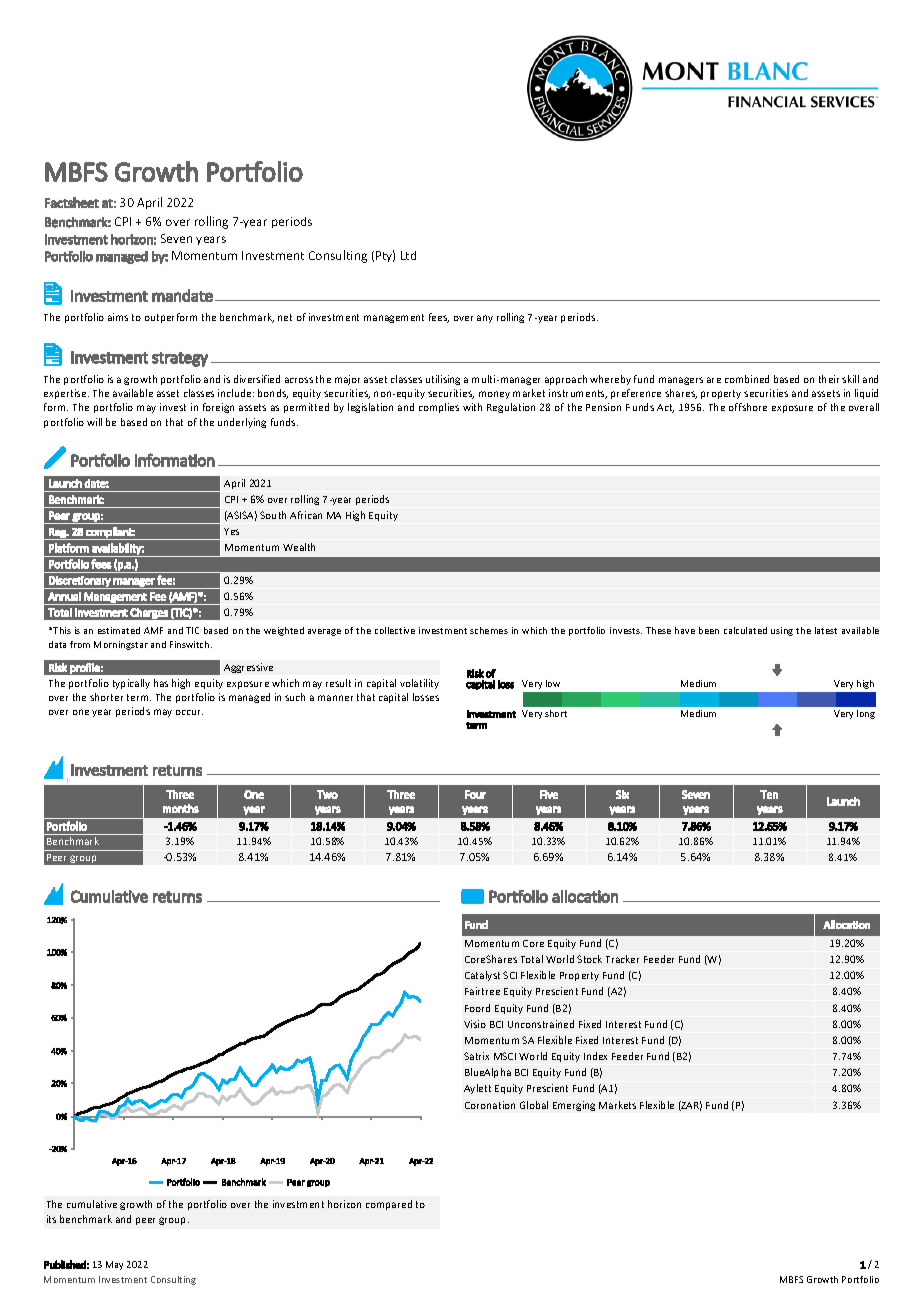 Image resolution: width=924 pixels, height=1308 pixels. I want to click on any, so click(485, 319).
